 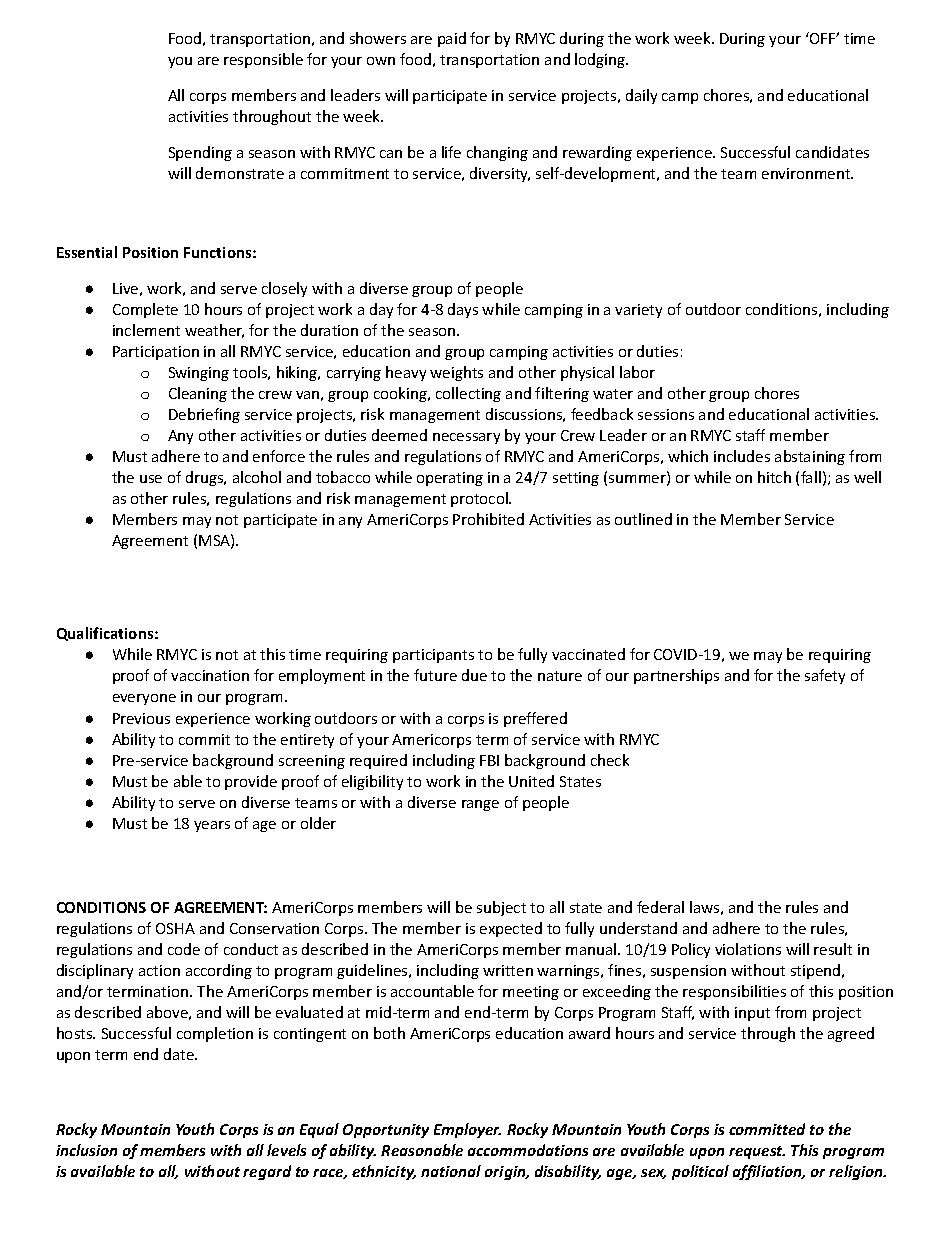 I want to click on paid, so click(x=452, y=39).
